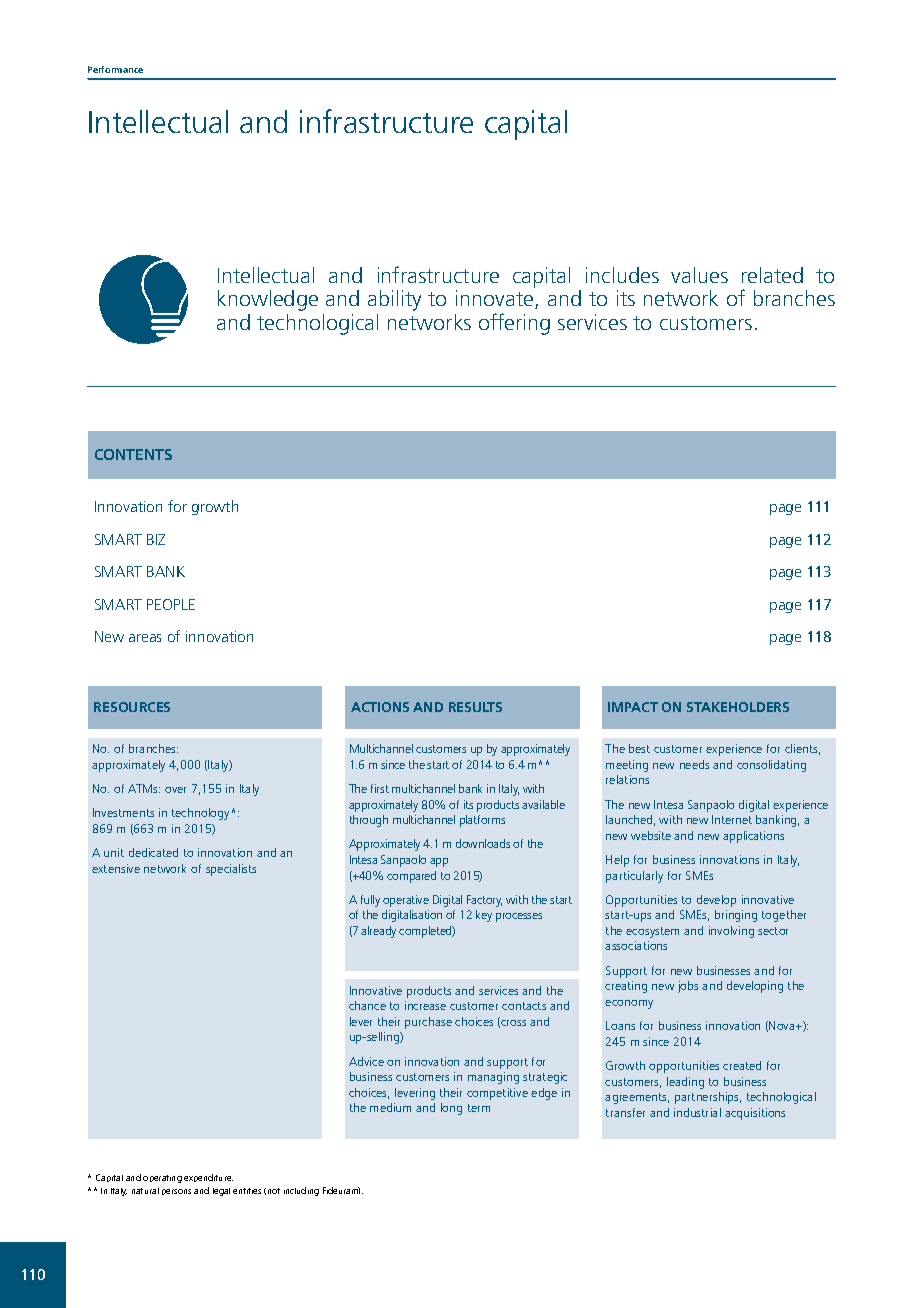  What do you see at coordinates (394, 300) in the screenshot?
I see `ability` at bounding box center [394, 300].
